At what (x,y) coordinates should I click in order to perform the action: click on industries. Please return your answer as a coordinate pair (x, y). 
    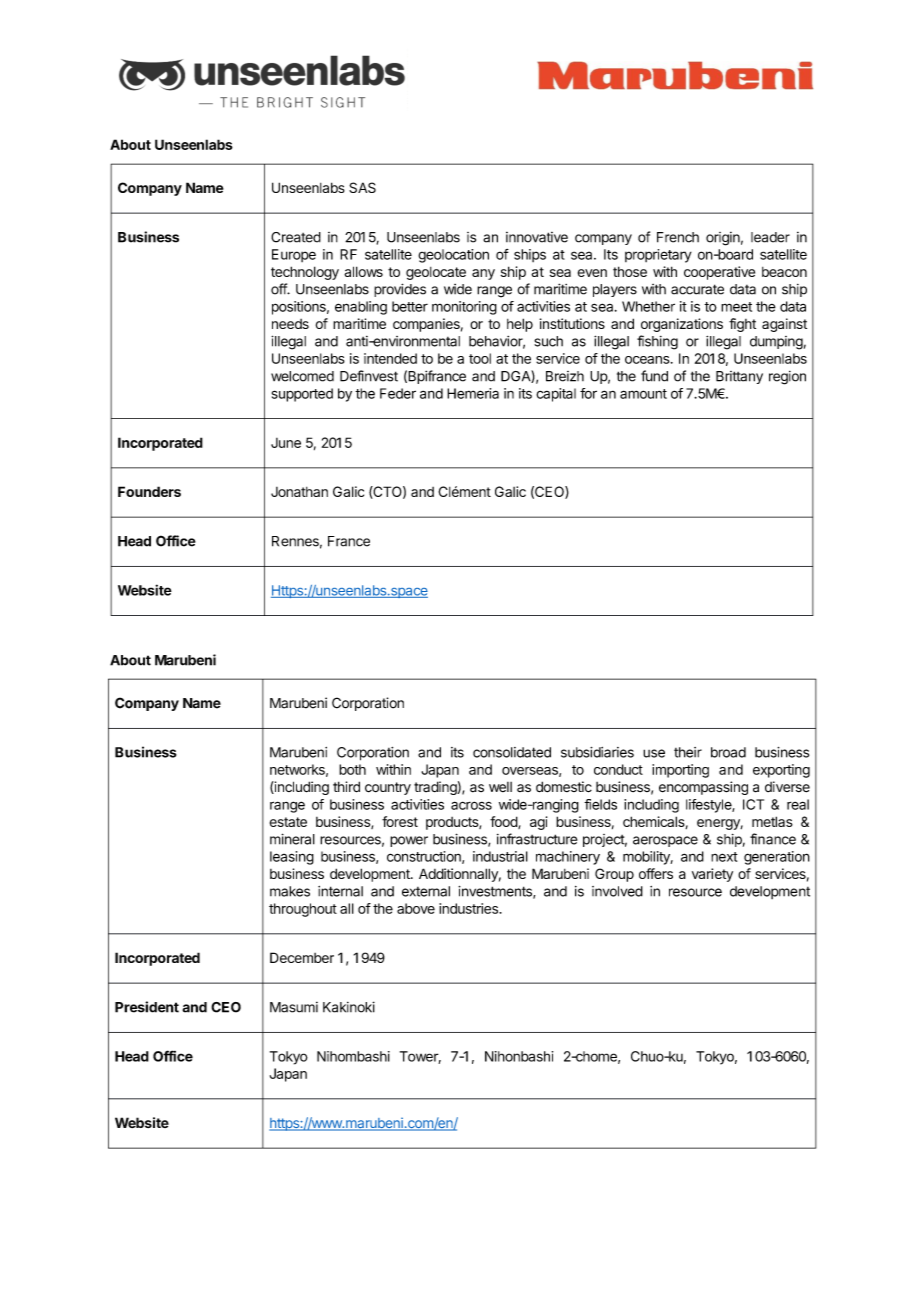
    Looking at the image, I should click on (469, 908).
